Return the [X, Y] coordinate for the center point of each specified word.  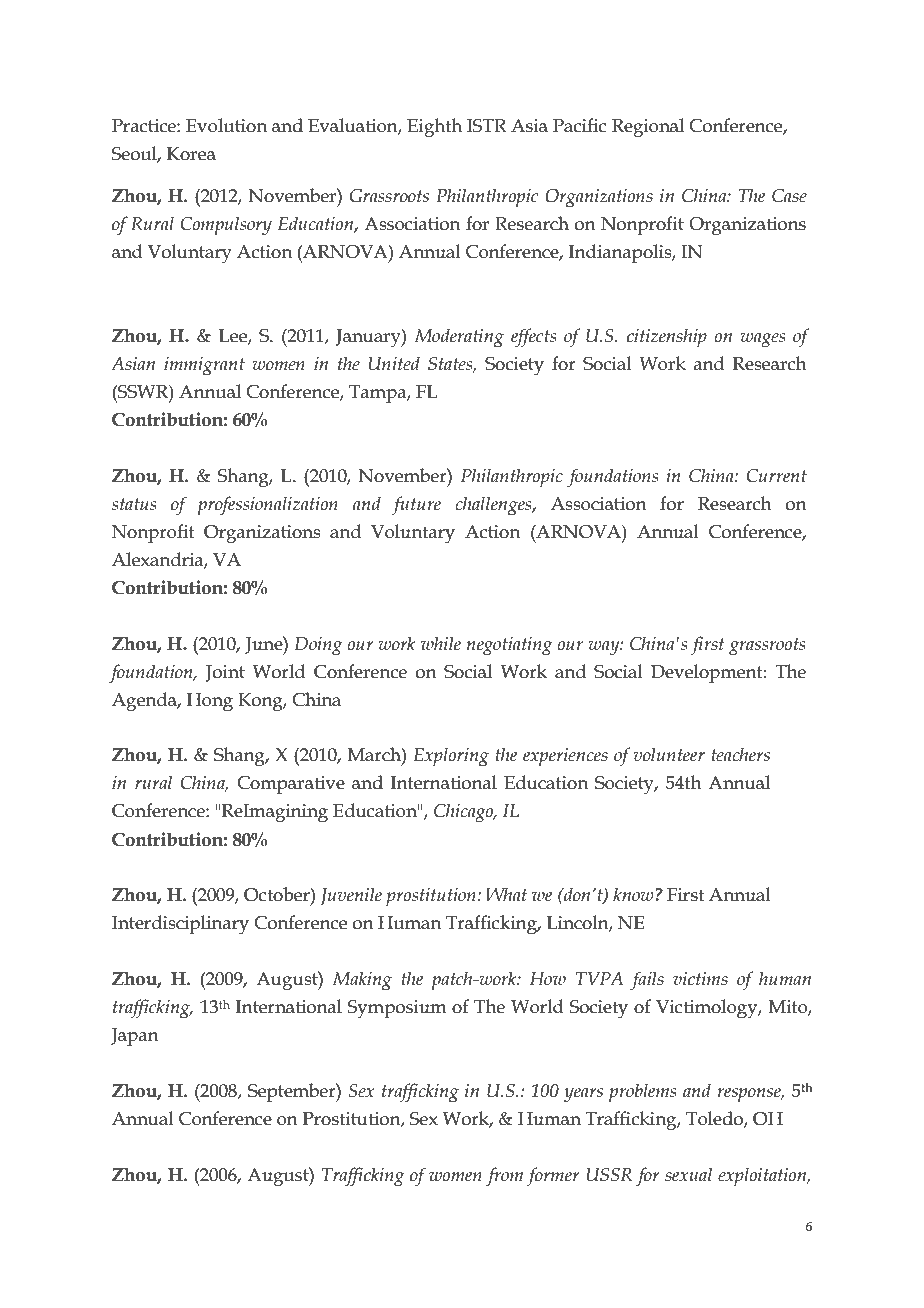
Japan [135, 1037]
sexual [688, 1174]
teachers [740, 754]
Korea [191, 154]
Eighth [434, 128]
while [441, 643]
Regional [648, 128]
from [504, 1177]
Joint [225, 673]
